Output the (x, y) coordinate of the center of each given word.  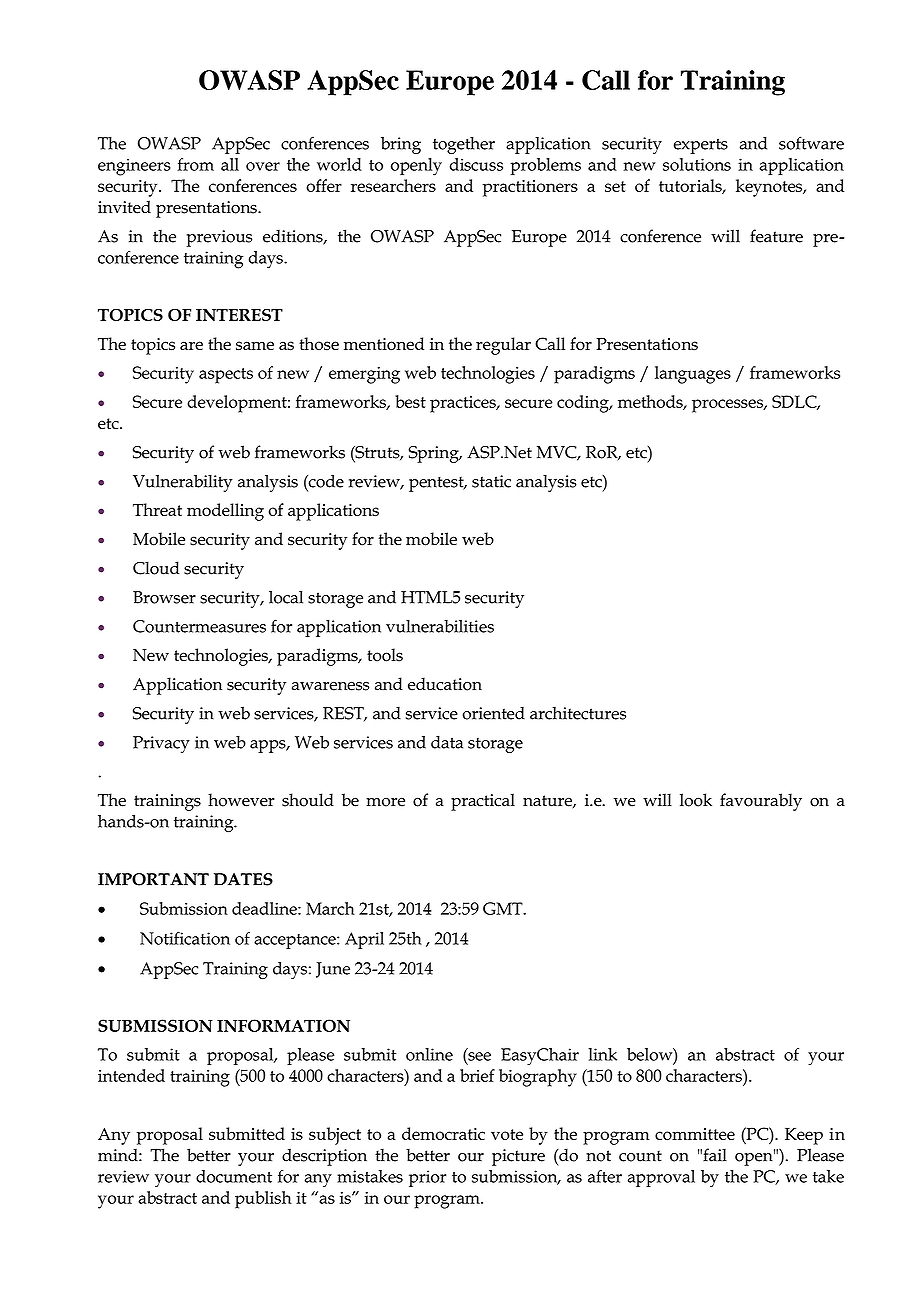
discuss (476, 164)
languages (693, 375)
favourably (761, 802)
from (195, 164)
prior (427, 1178)
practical (483, 802)
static (491, 481)
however (241, 800)
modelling (225, 512)
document (234, 1176)
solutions (697, 164)
